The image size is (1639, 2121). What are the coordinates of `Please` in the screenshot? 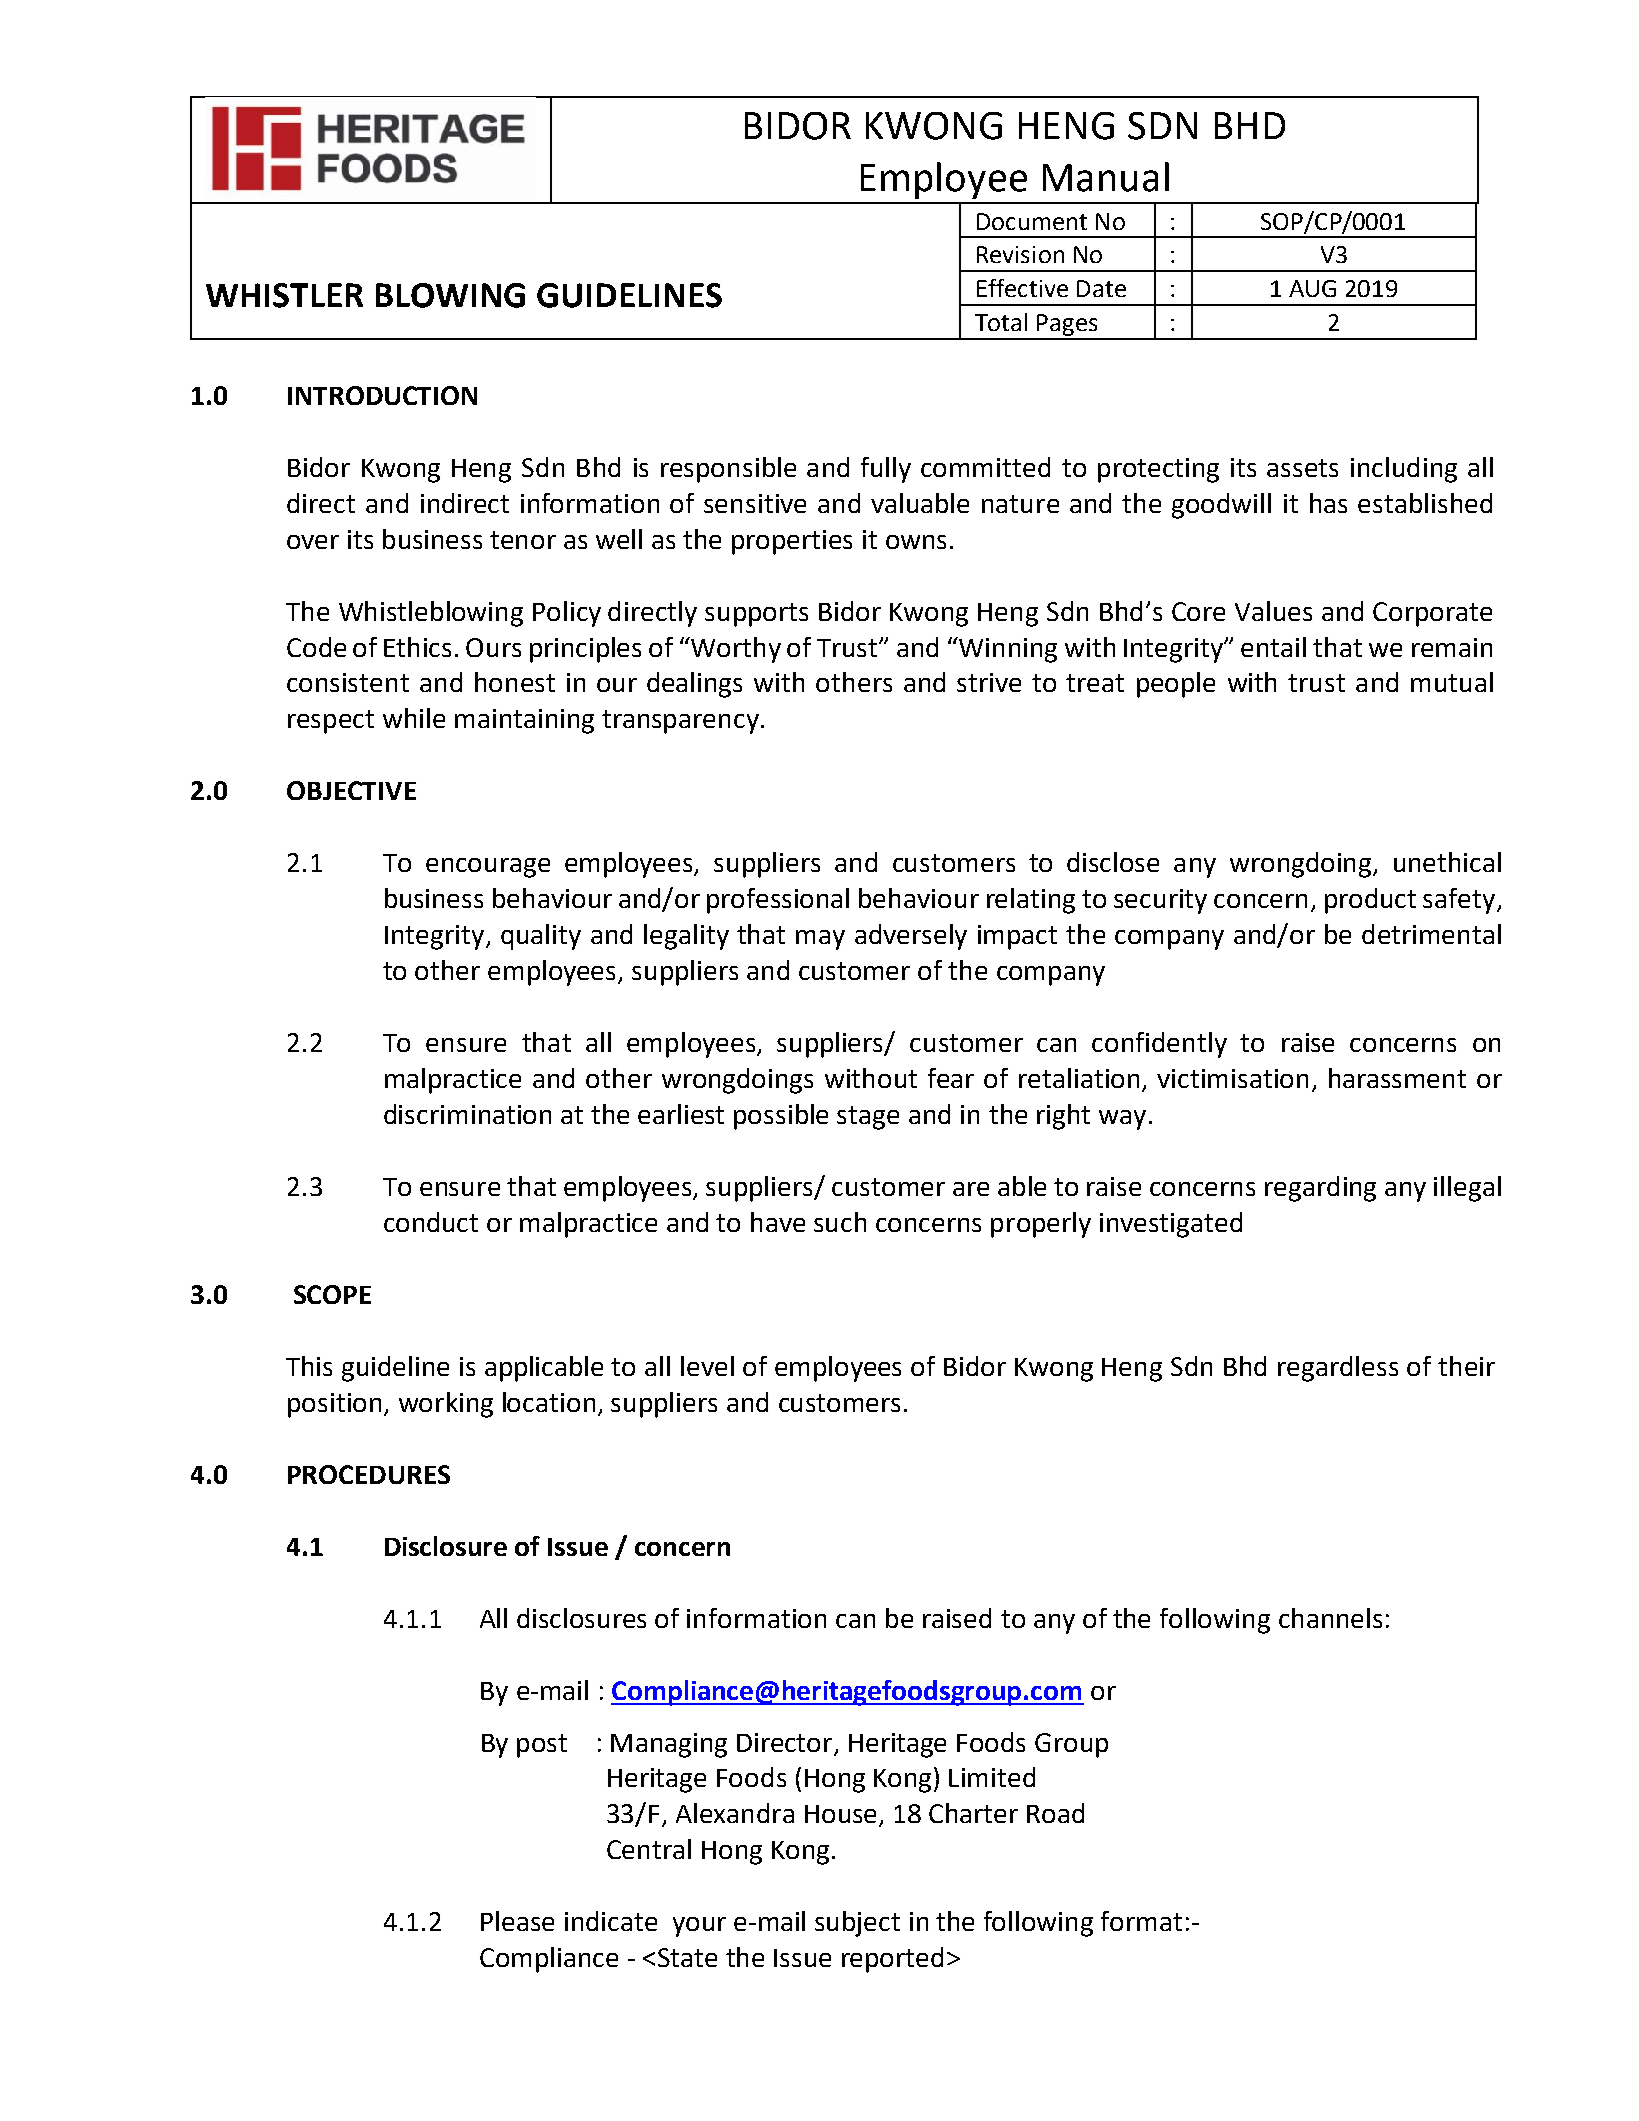 It's located at (517, 1921).
